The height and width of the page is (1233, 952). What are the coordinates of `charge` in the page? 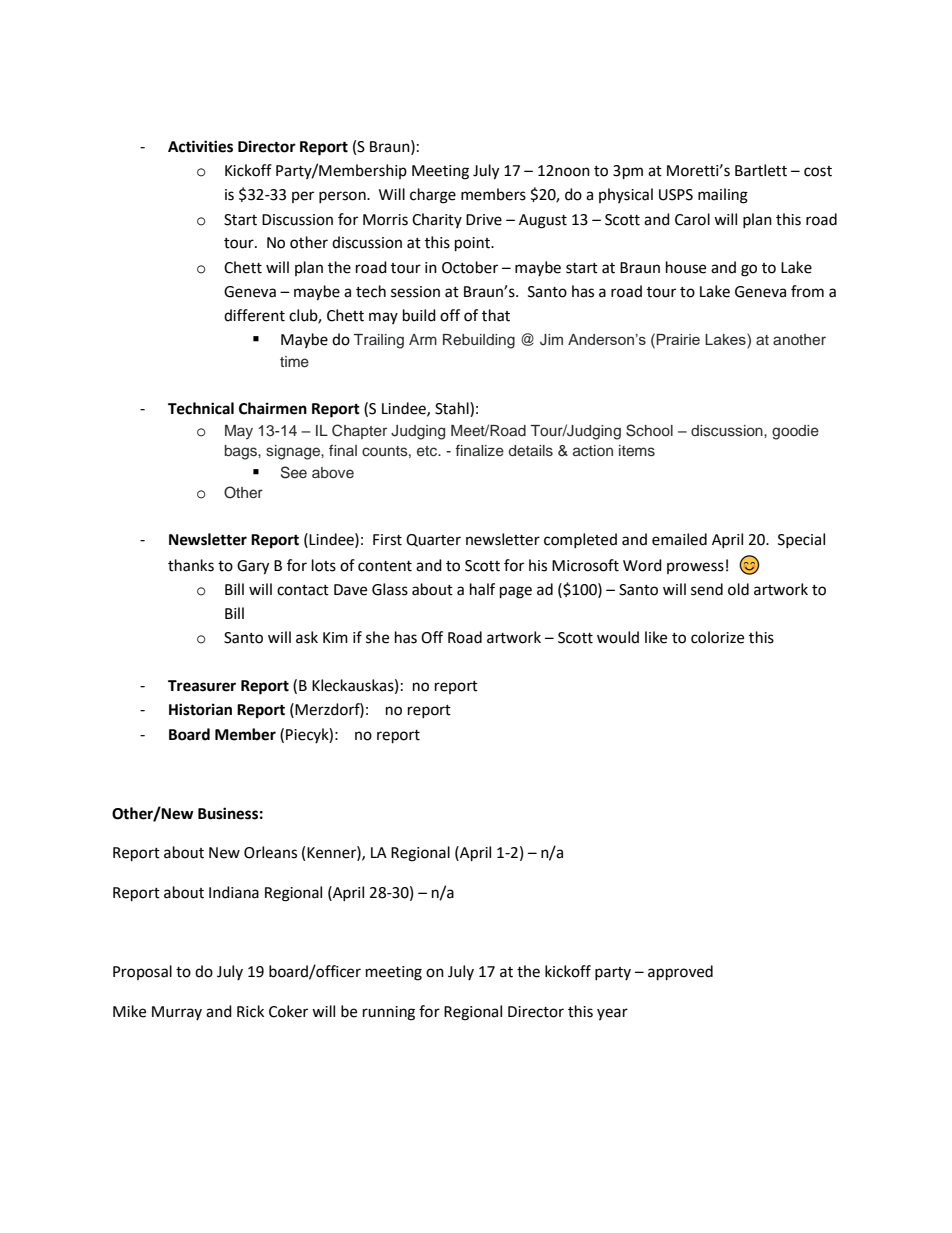 It's located at (433, 196).
